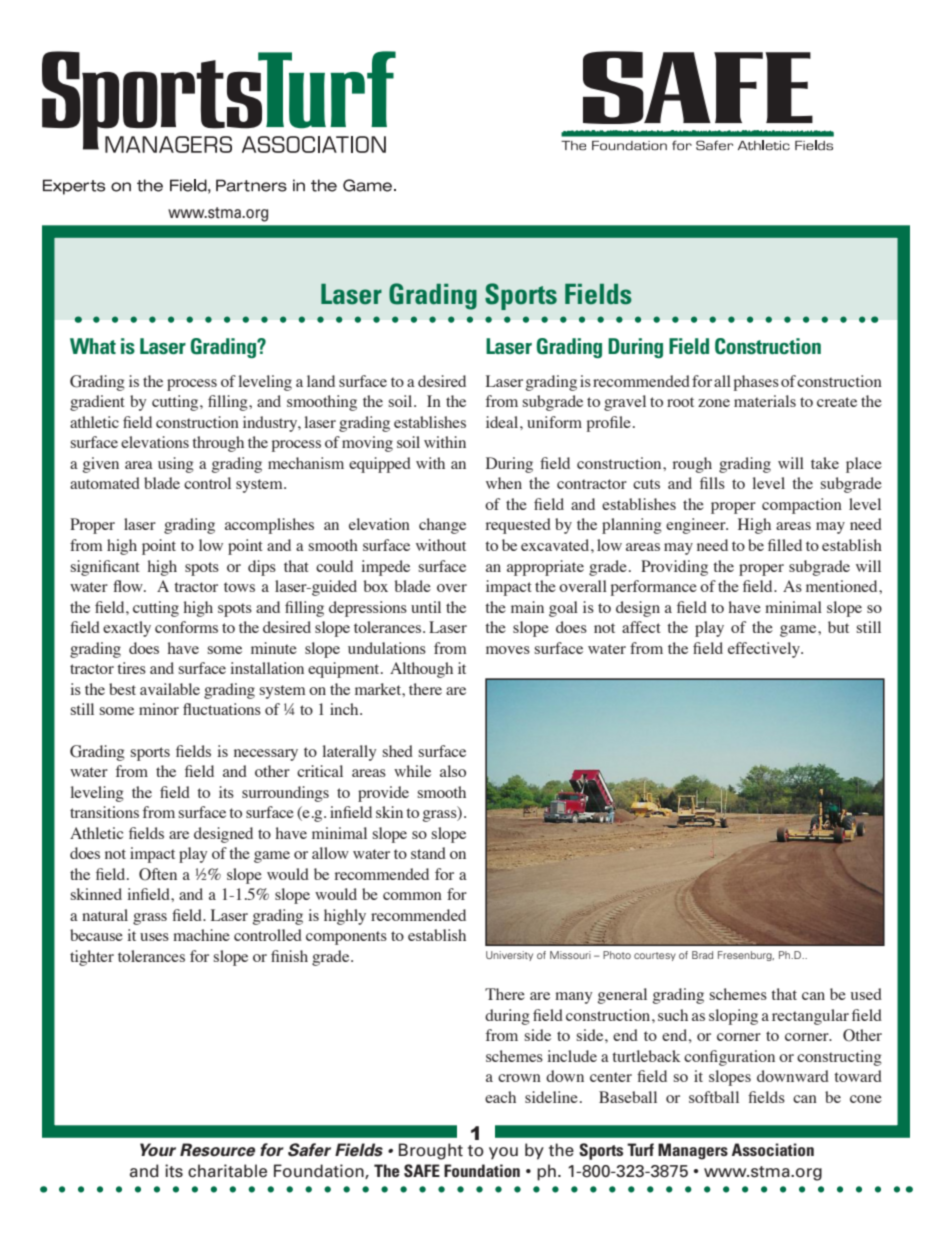 Image resolution: width=952 pixels, height=1233 pixels. What do you see at coordinates (453, 771) in the screenshot?
I see `also` at bounding box center [453, 771].
